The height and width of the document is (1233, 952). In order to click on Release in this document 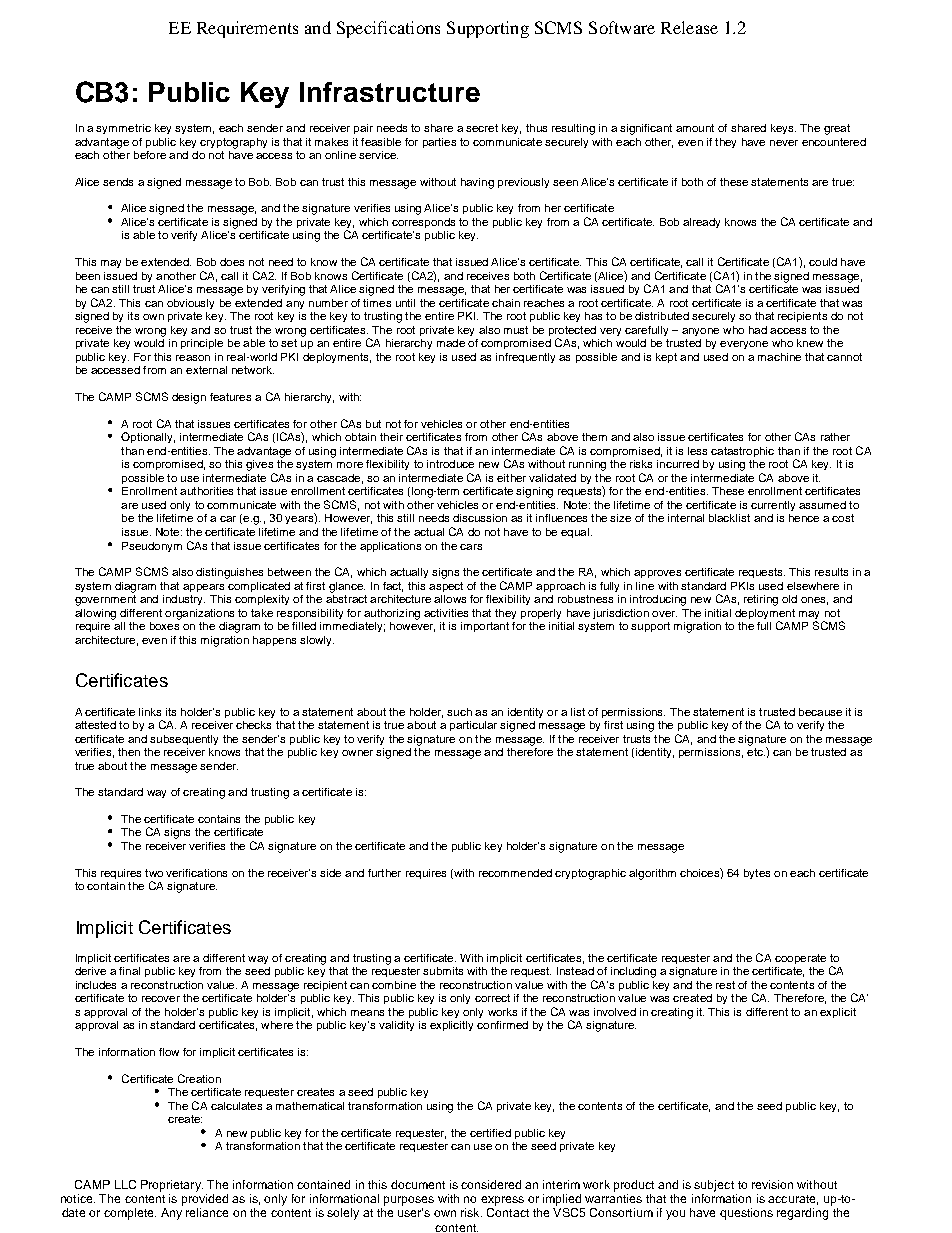, I will do `click(689, 27)`.
